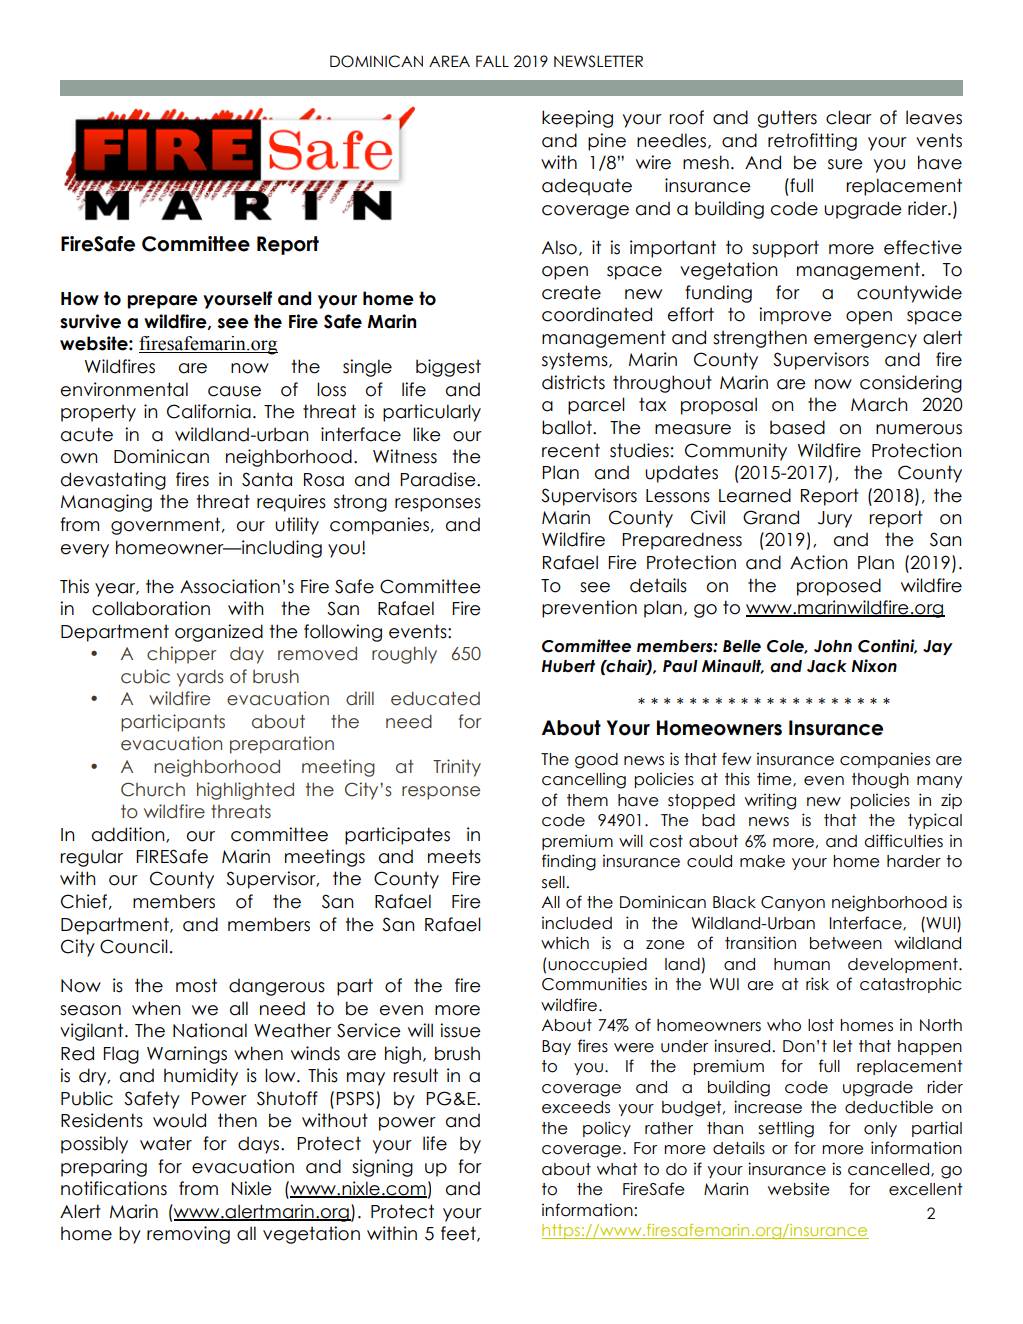 The width and height of the page is (1023, 1324). Describe the element at coordinates (181, 655) in the page. I see `chipper` at that location.
